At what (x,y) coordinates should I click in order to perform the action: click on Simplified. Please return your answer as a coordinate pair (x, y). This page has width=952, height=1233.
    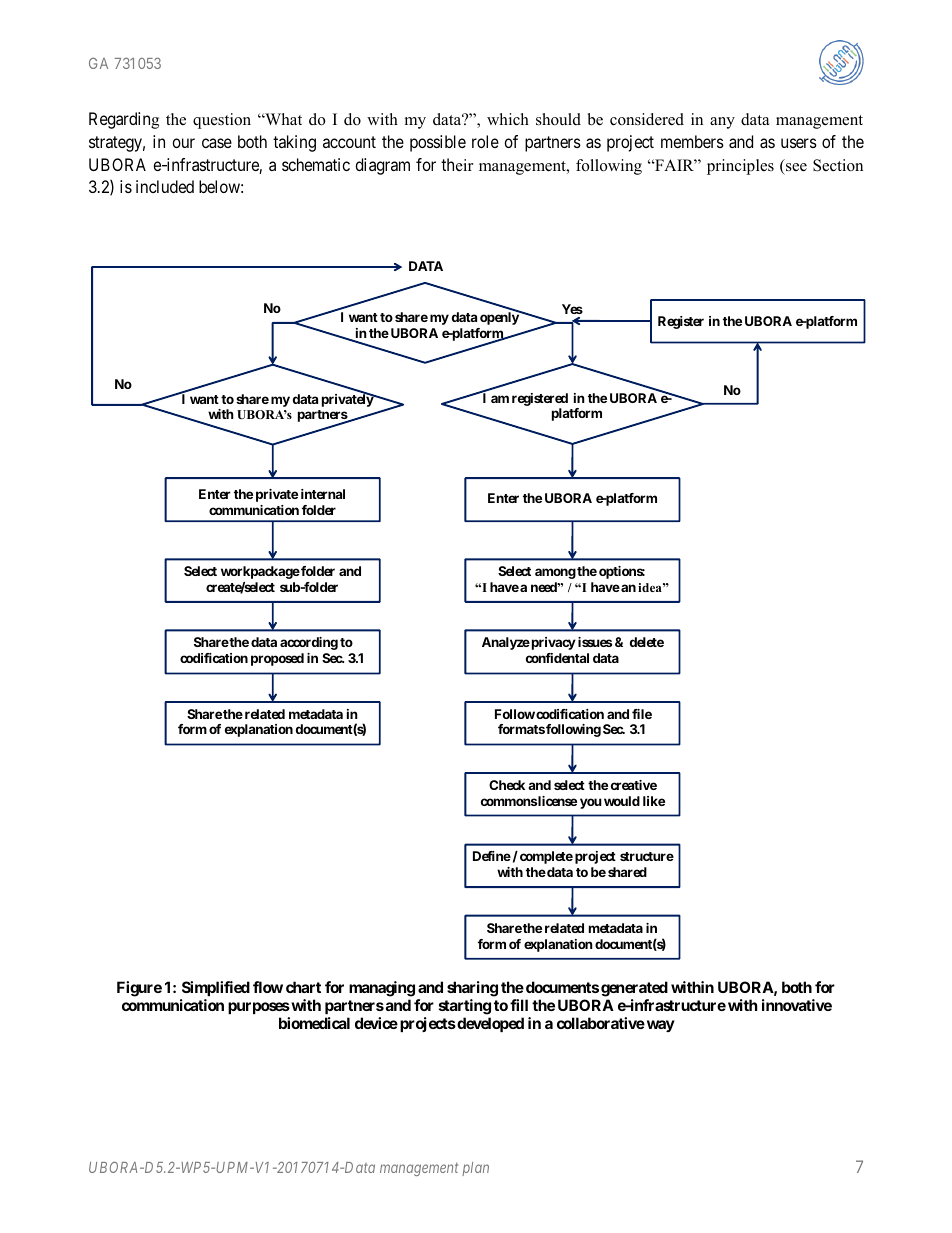
    Looking at the image, I should click on (216, 988).
